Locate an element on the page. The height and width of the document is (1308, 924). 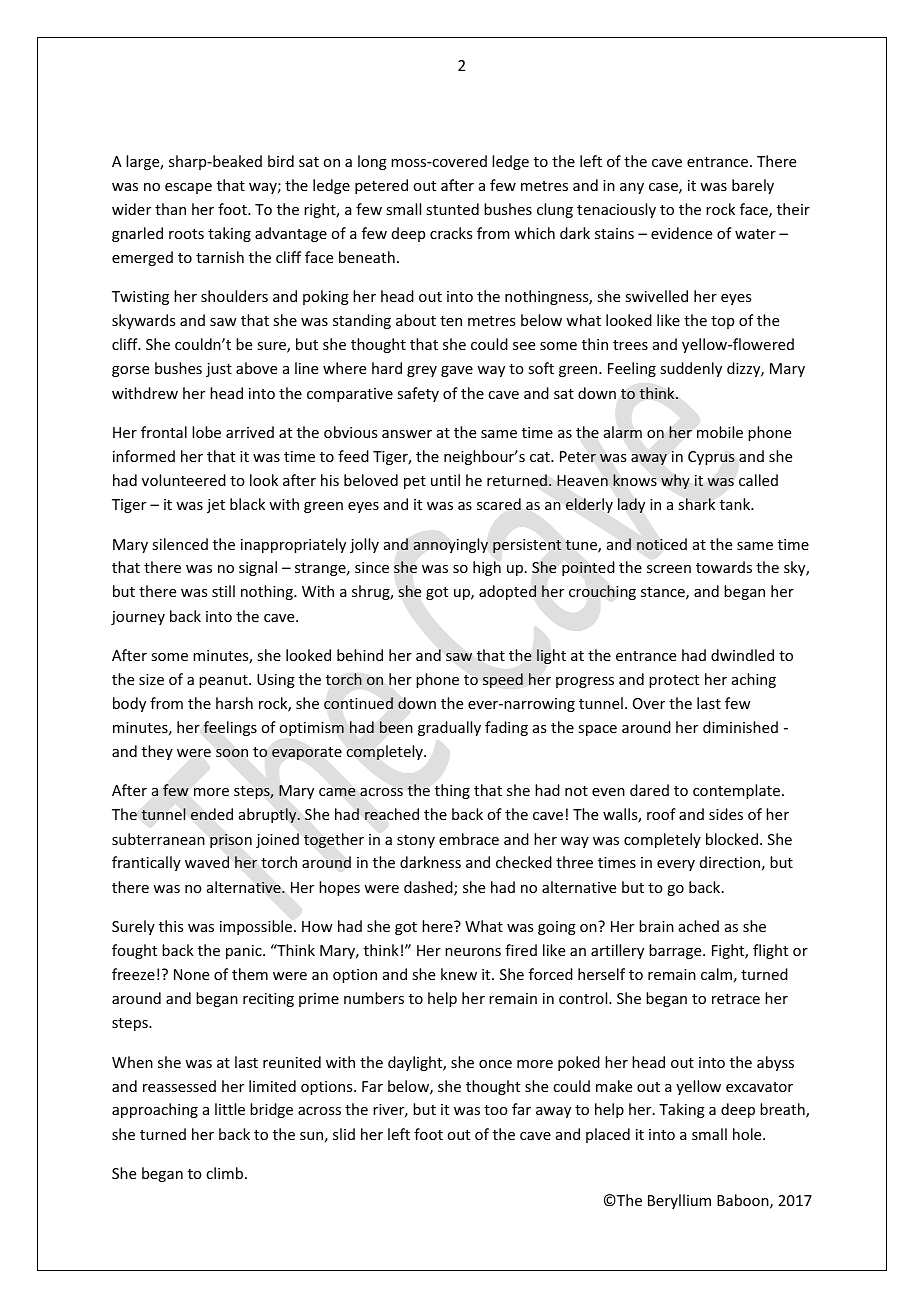
stunted is located at coordinates (452, 209).
